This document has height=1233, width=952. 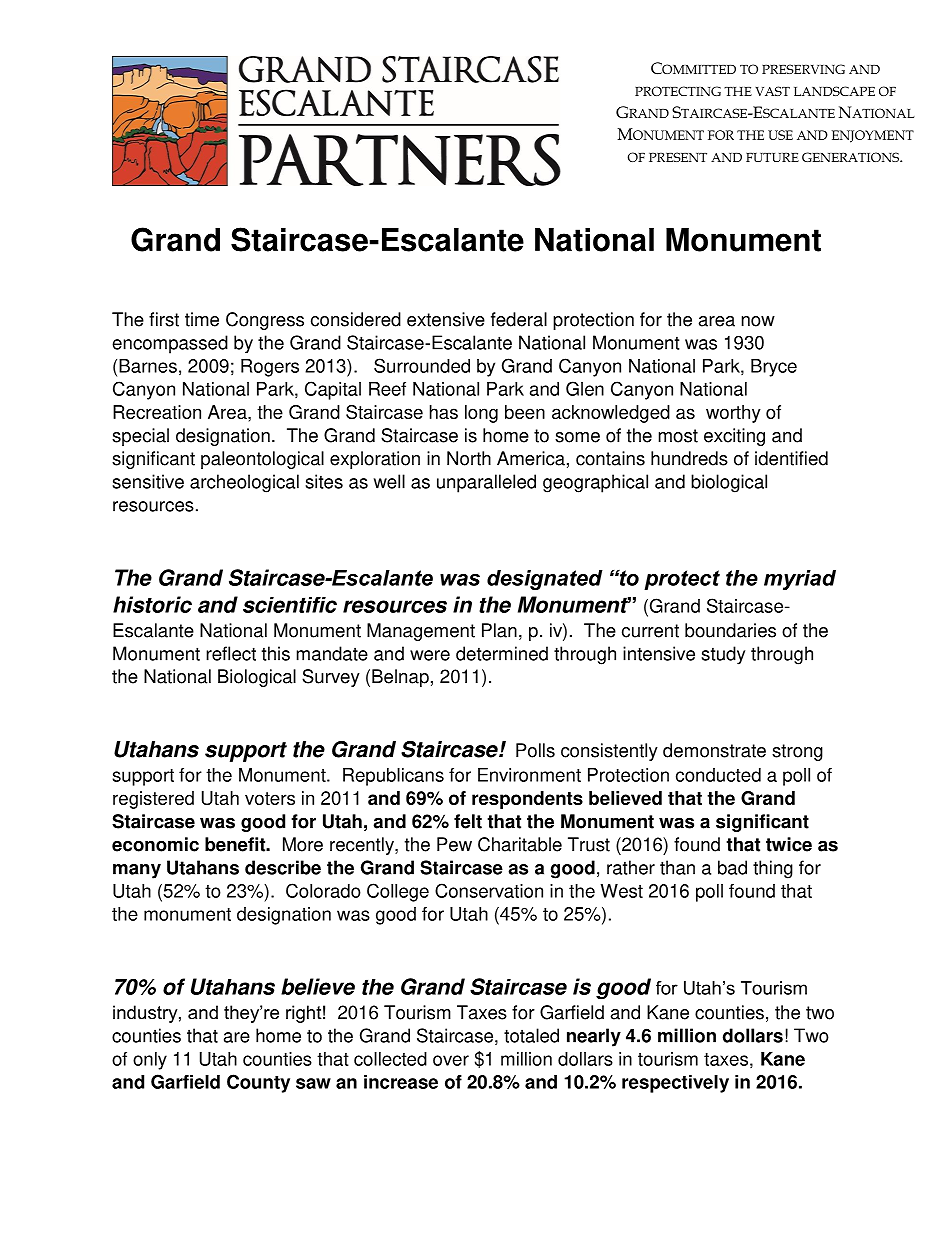 What do you see at coordinates (675, 1084) in the document?
I see `respectively` at bounding box center [675, 1084].
